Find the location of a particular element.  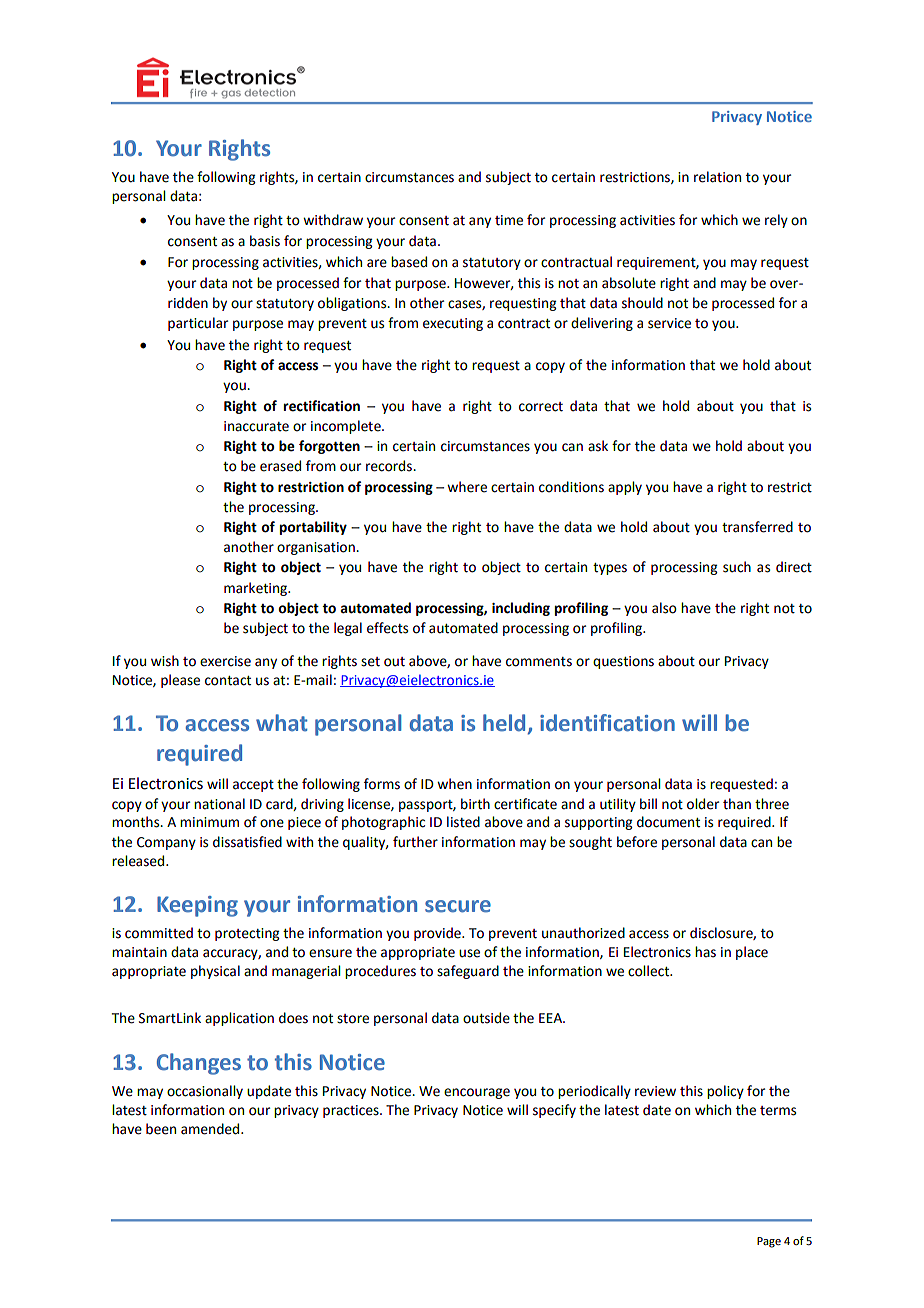

secure is located at coordinates (458, 906).
